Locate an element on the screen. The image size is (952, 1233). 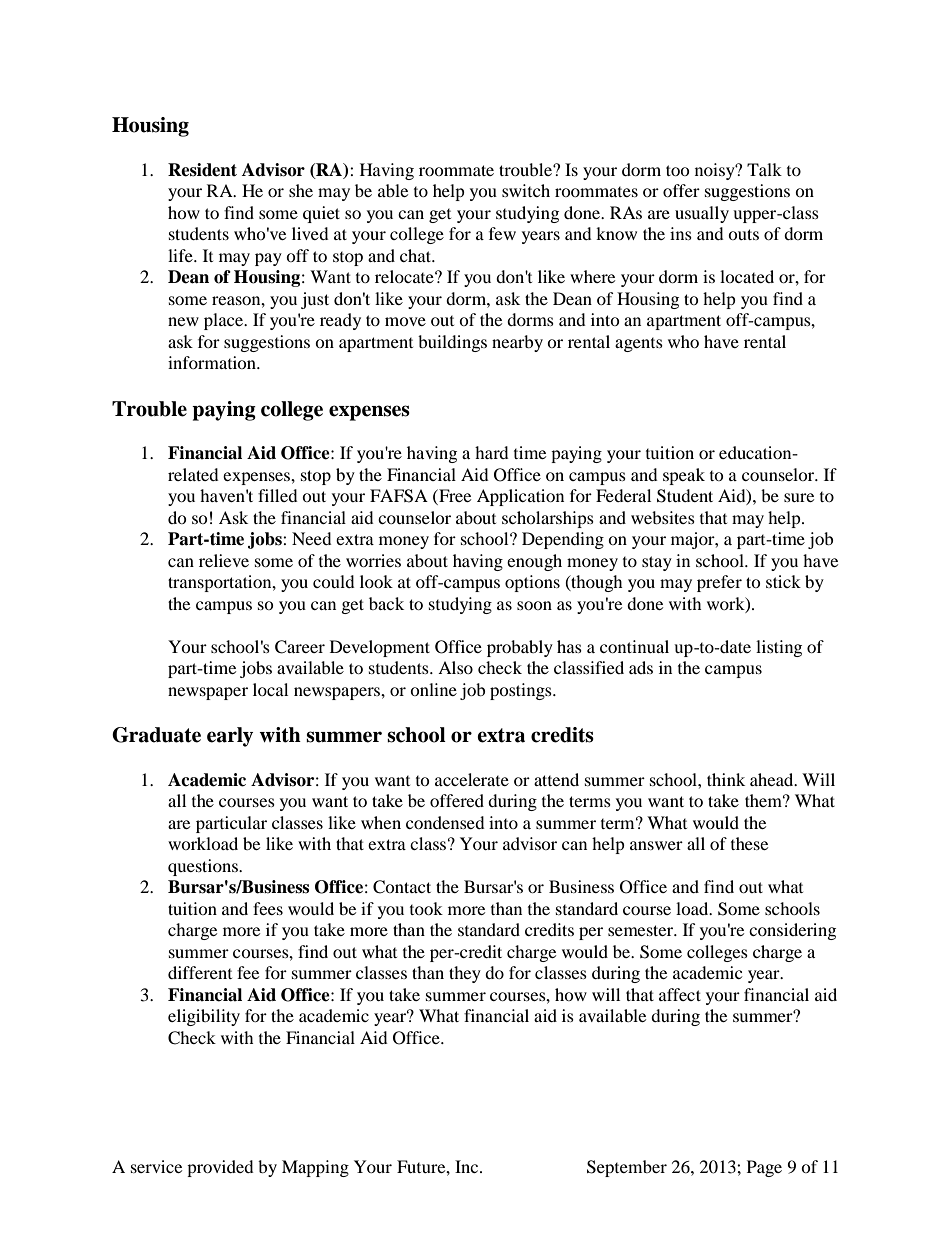
provided is located at coordinates (220, 1168).
